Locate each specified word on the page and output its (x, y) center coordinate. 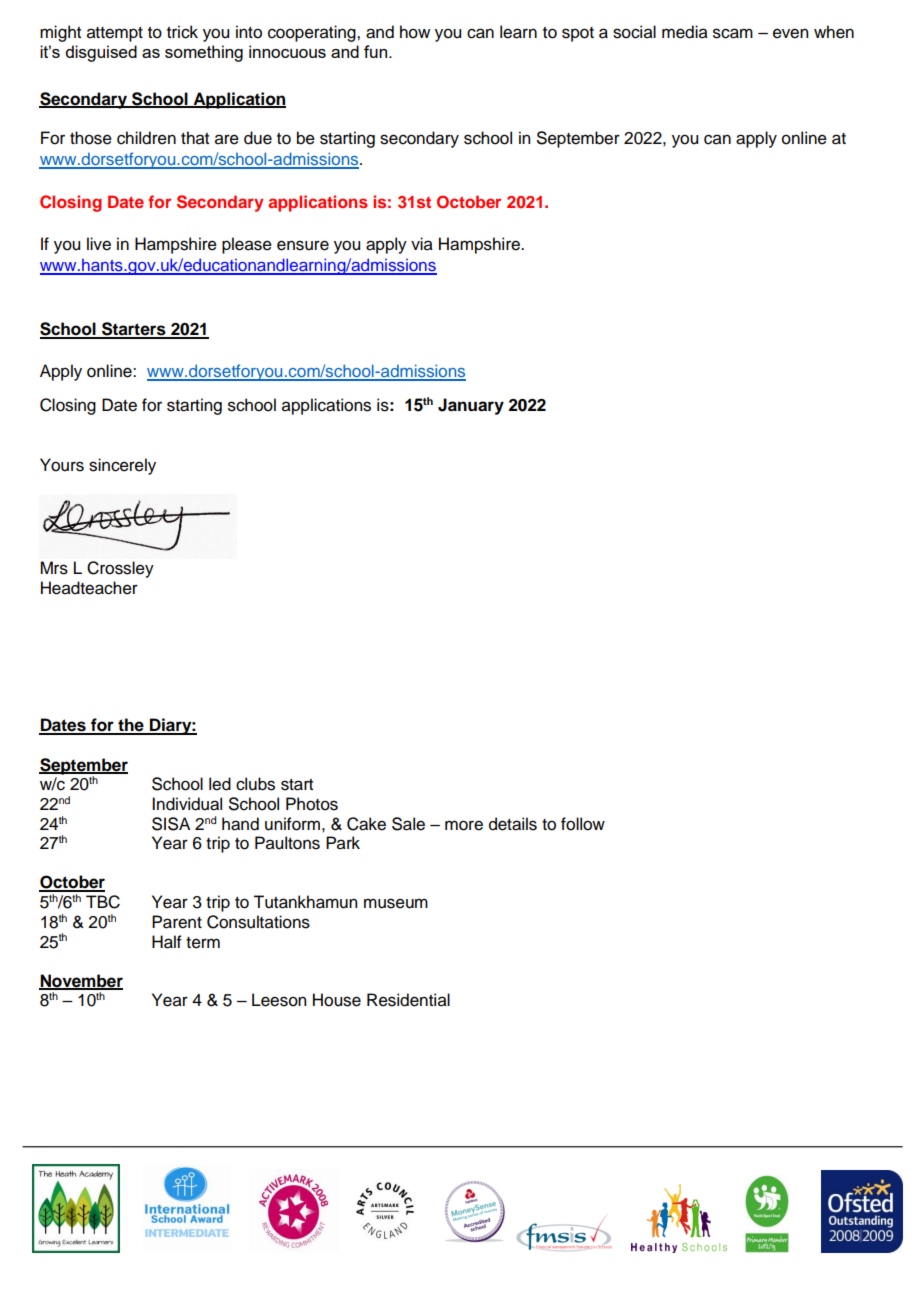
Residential (408, 1000)
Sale (408, 824)
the (131, 726)
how (415, 32)
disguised (101, 53)
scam (733, 33)
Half (167, 942)
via (422, 244)
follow (583, 824)
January (471, 406)
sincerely (122, 466)
